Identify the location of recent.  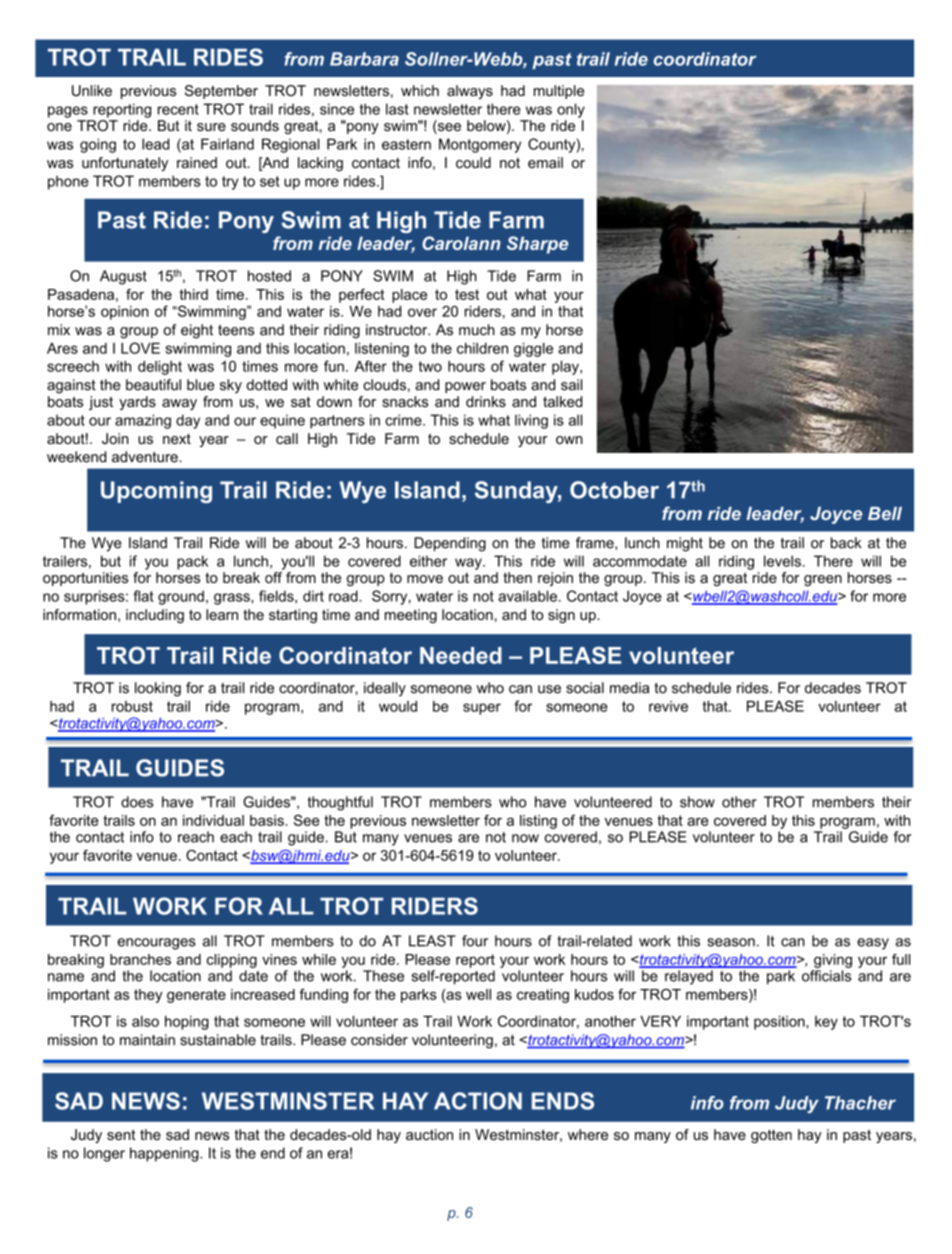
(178, 109).
